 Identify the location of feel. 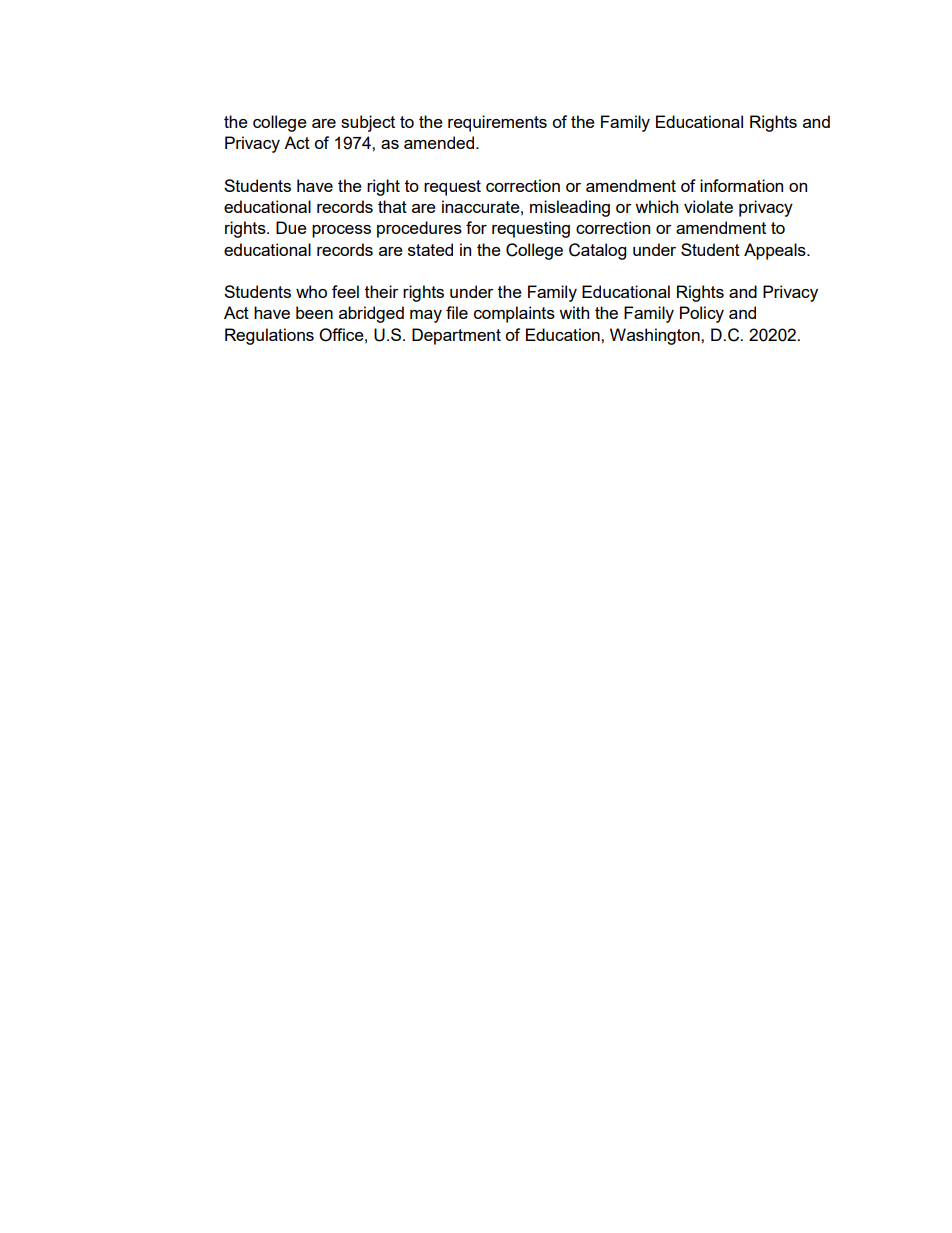
(345, 291).
